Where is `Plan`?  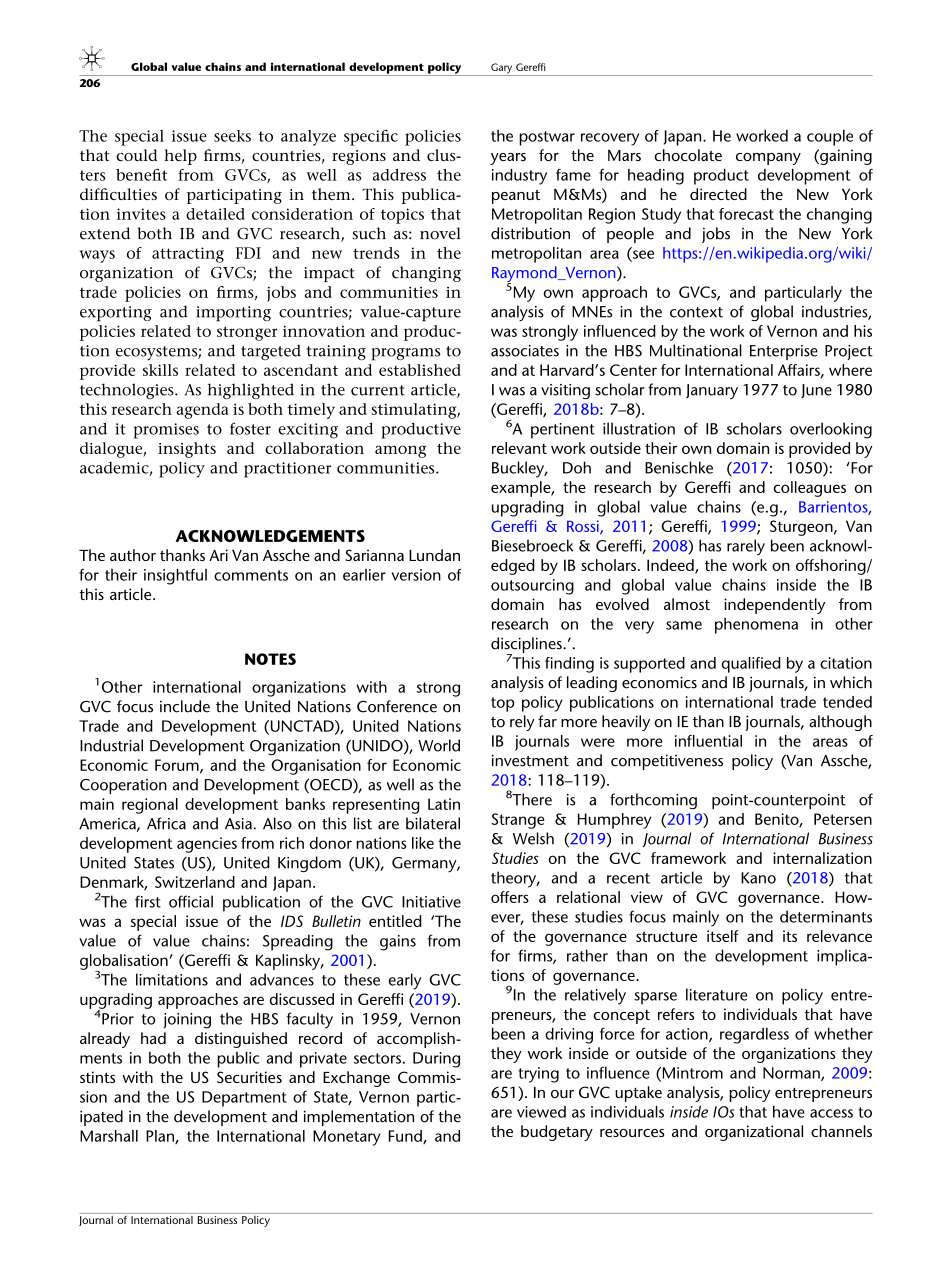 Plan is located at coordinates (161, 1137).
